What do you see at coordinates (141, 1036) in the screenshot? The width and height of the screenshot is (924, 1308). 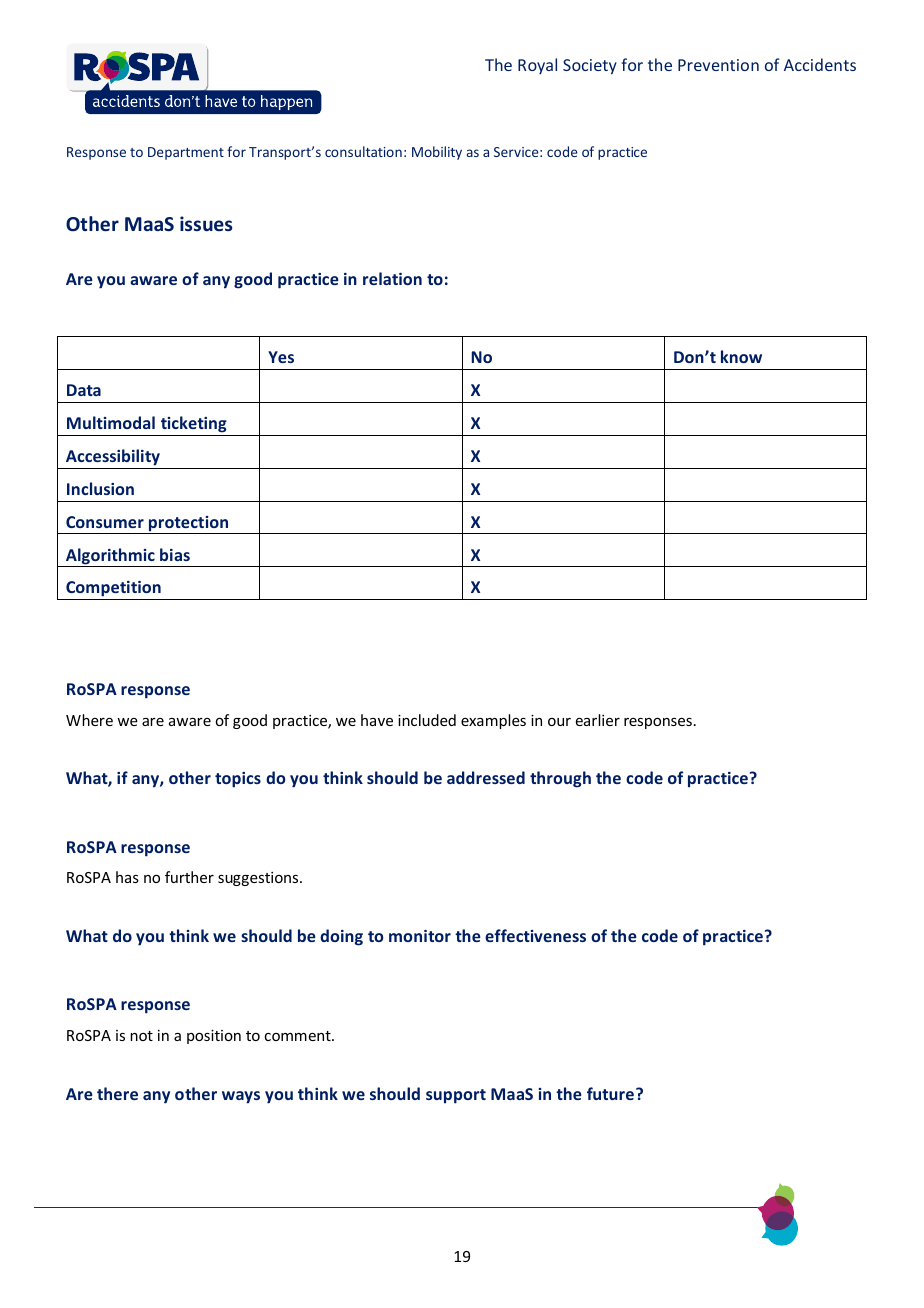 I see `not` at bounding box center [141, 1036].
